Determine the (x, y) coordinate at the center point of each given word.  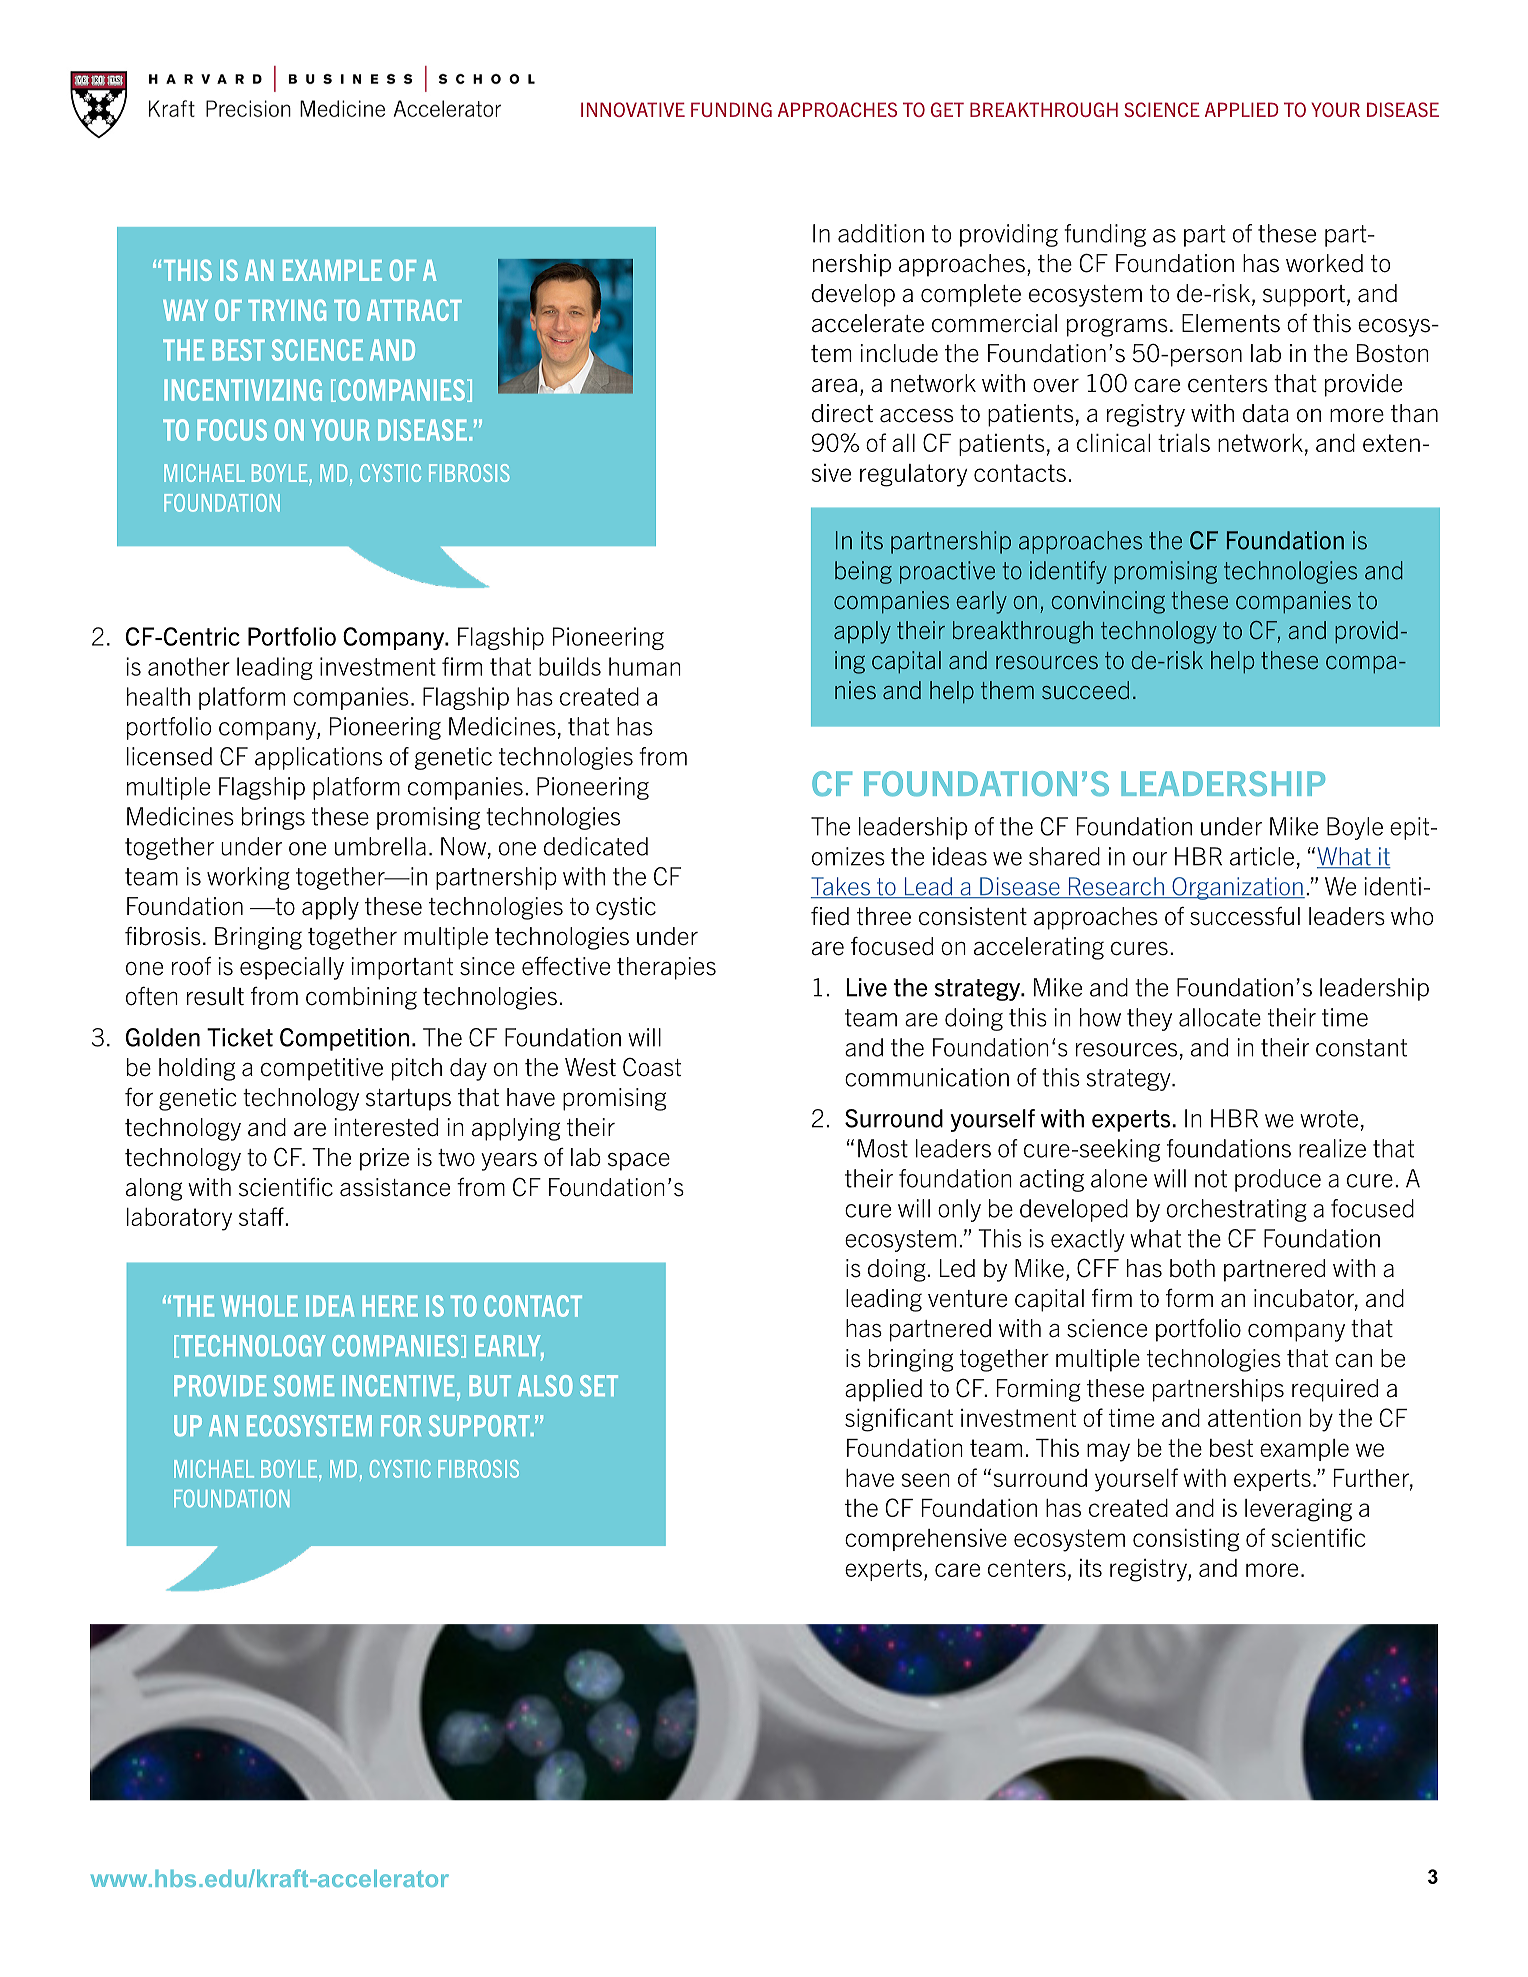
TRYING (287, 310)
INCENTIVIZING (243, 390)
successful (1245, 916)
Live (866, 987)
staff (262, 1216)
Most (883, 1148)
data (1266, 413)
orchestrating (1237, 1210)
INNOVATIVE (633, 109)
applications (318, 758)
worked (1324, 263)
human (645, 666)
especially (292, 968)
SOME (304, 1386)
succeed (1085, 690)
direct (842, 413)
